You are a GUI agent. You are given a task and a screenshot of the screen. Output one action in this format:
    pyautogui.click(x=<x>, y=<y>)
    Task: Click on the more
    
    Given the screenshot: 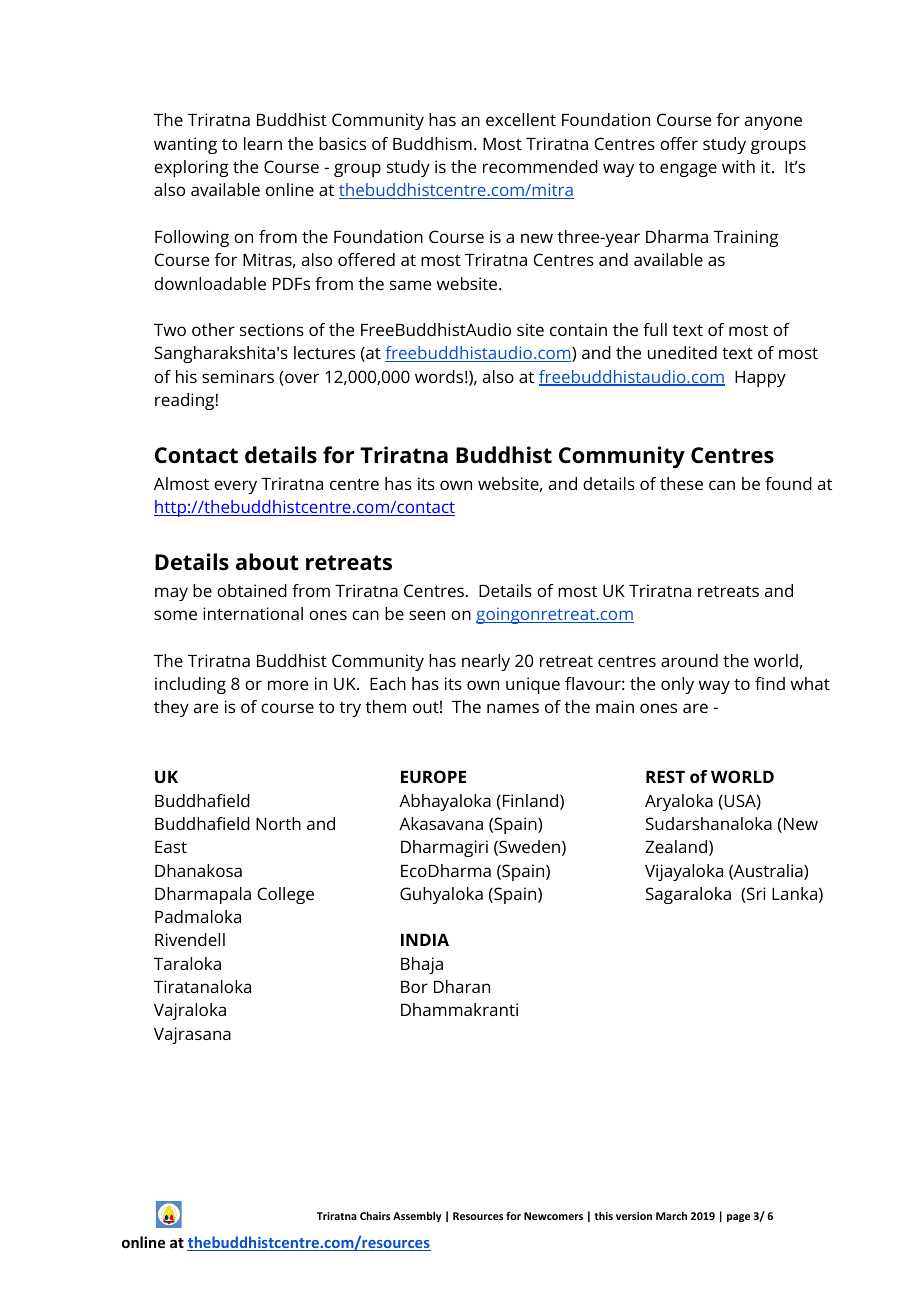 What is the action you would take?
    pyautogui.click(x=288, y=685)
